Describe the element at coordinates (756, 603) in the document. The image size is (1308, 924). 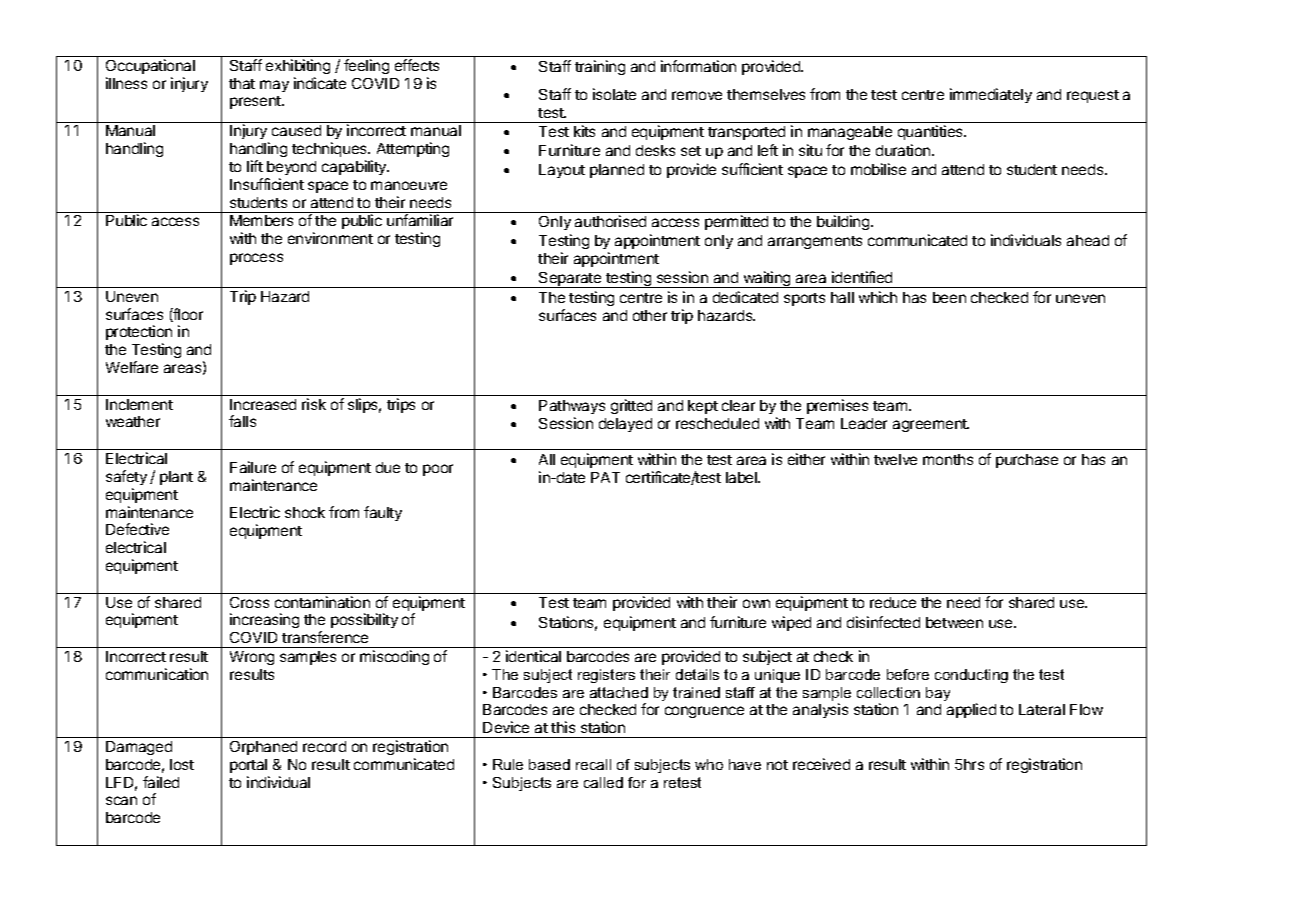
I see `own` at that location.
